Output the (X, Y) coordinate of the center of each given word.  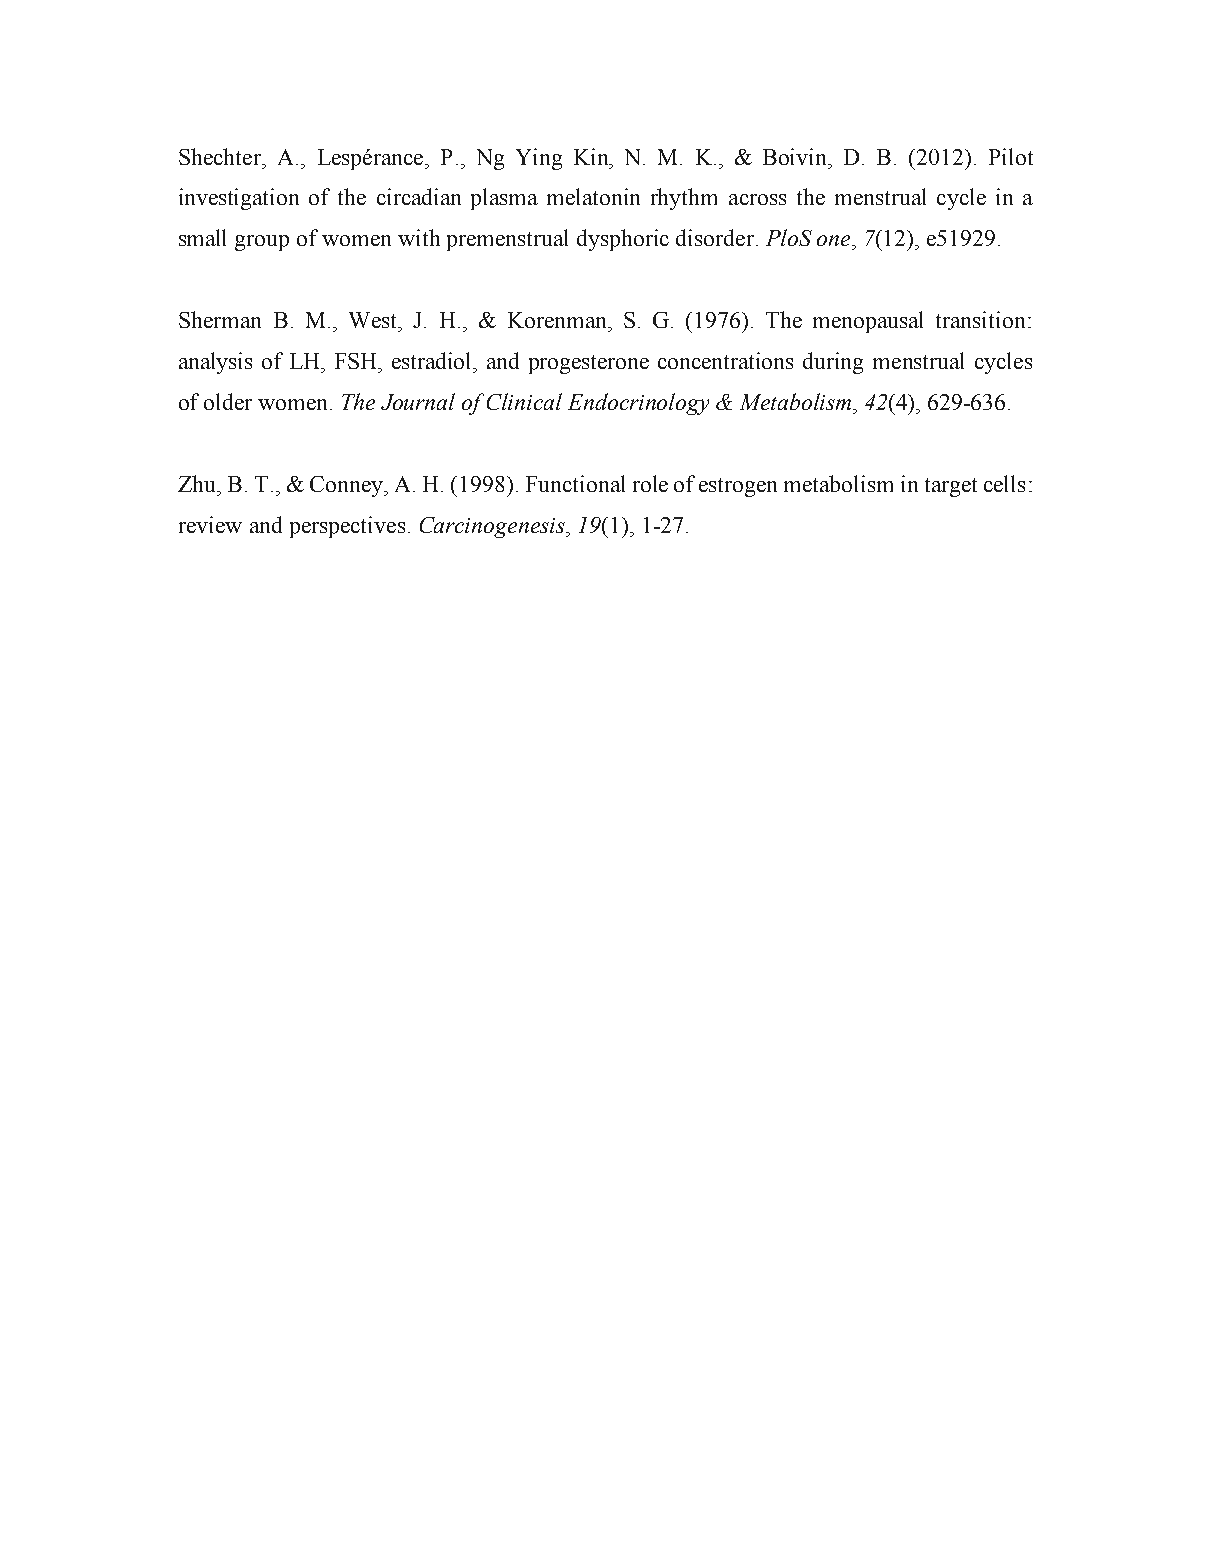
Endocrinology (638, 404)
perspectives (347, 527)
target (951, 487)
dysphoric (623, 240)
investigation (239, 199)
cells (1004, 483)
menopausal (868, 322)
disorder (715, 237)
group (262, 243)
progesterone (589, 364)
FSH (357, 361)
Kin (592, 156)
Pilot (1011, 156)
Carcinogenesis (493, 527)
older (228, 401)
